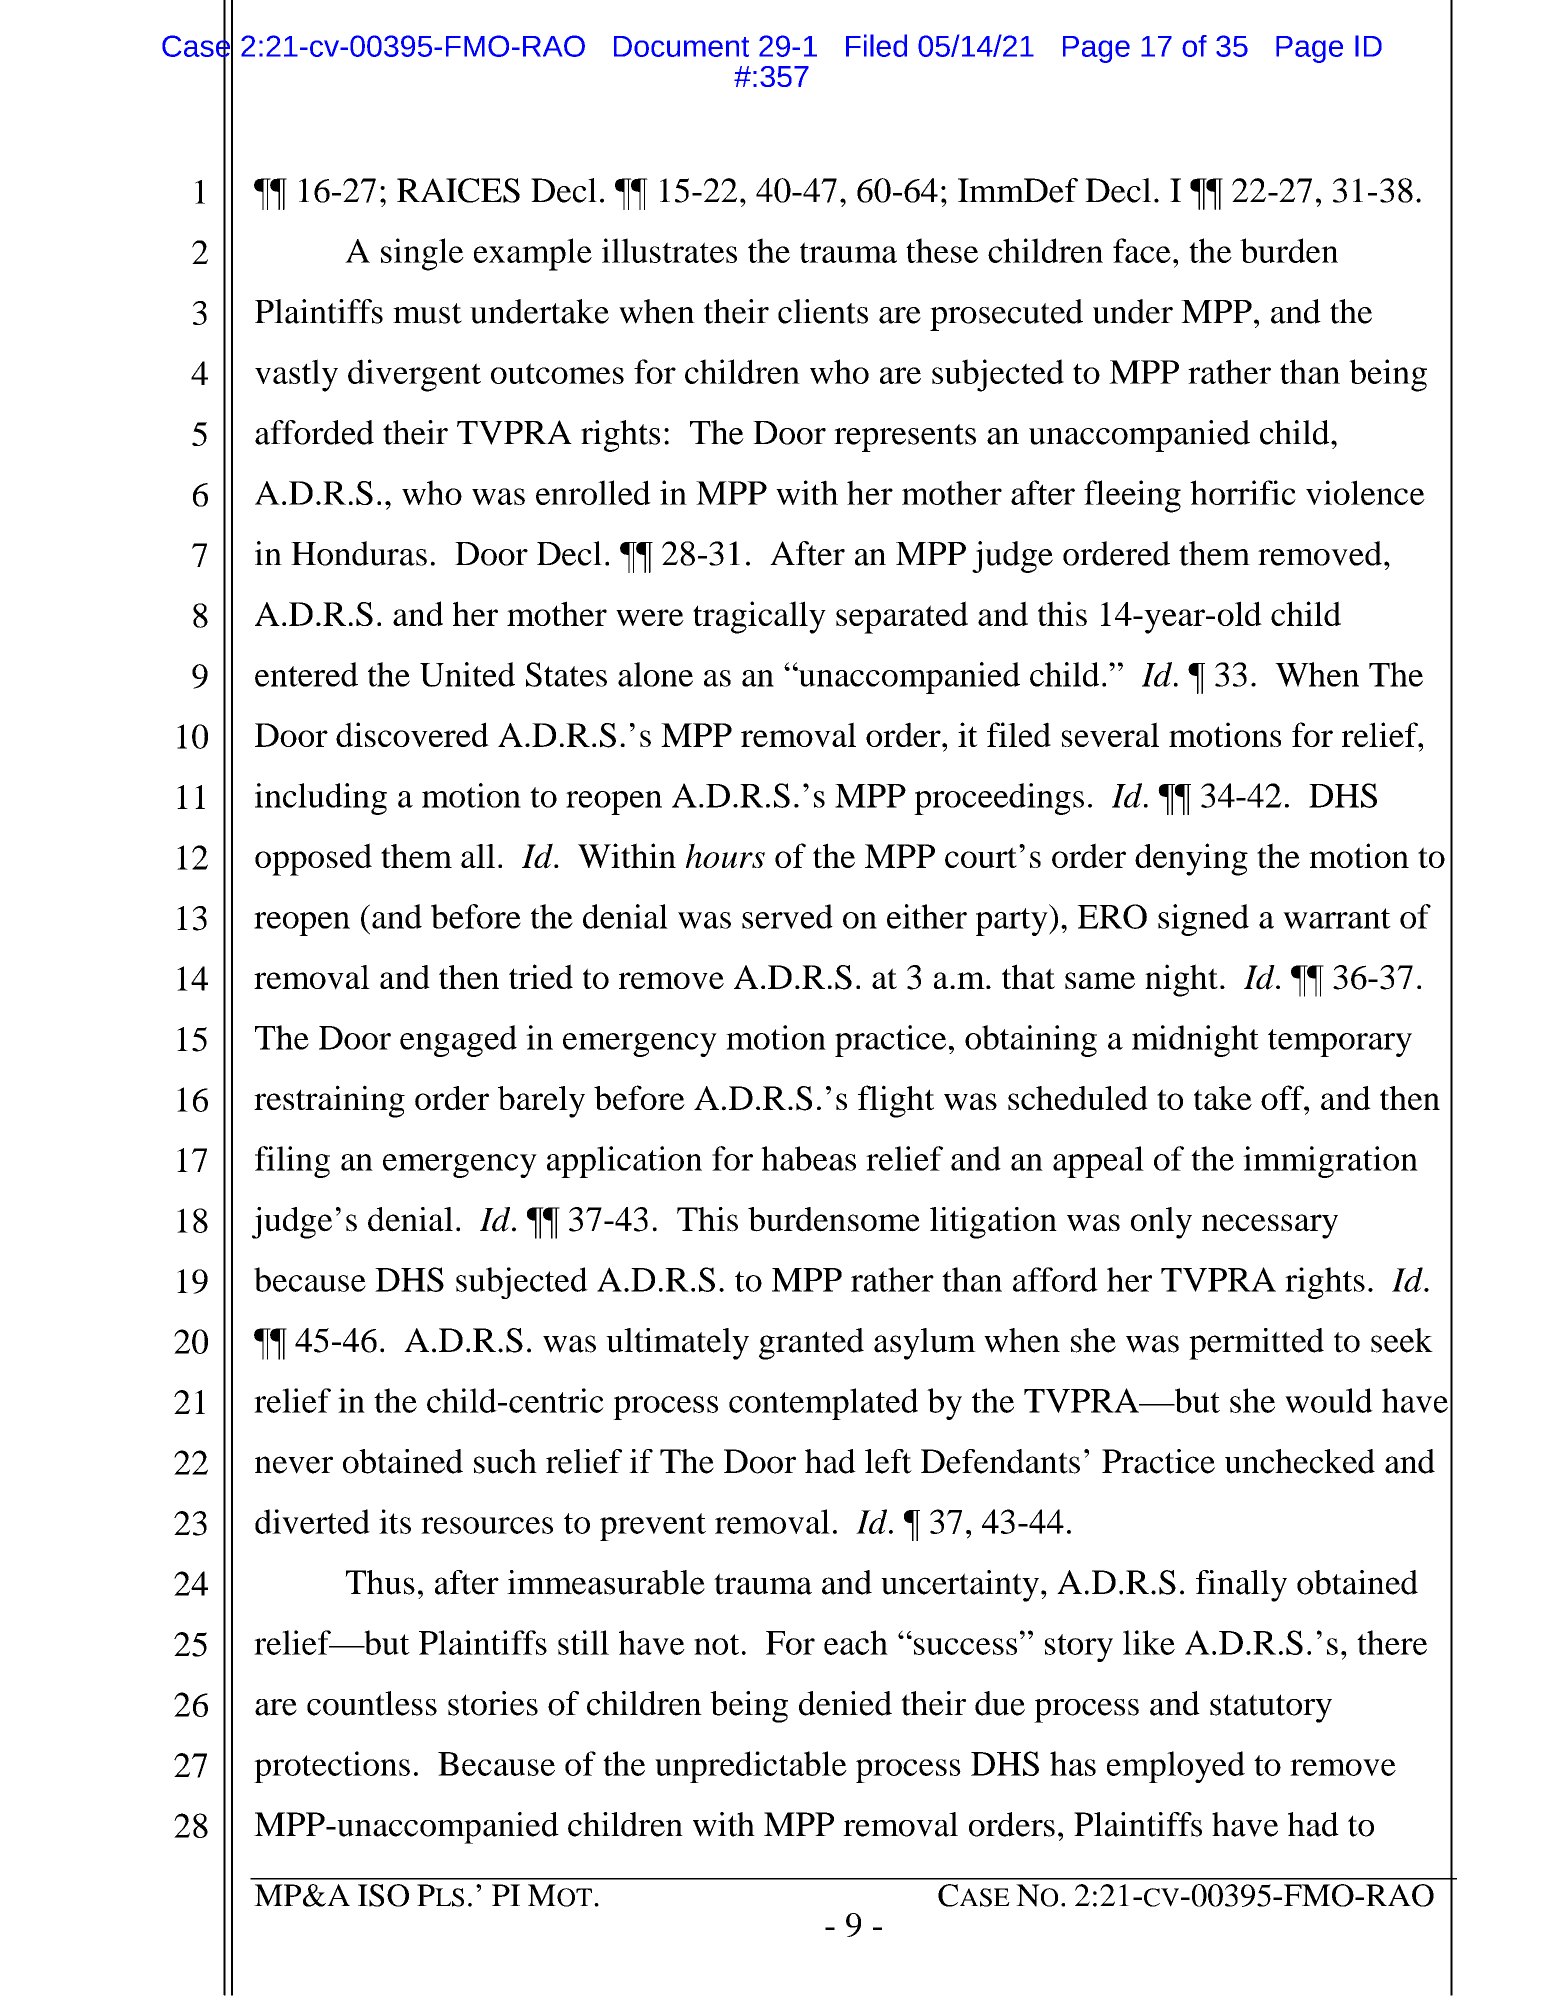 The height and width of the image is (1997, 1544). Describe the element at coordinates (422, 254) in the image. I see `single` at that location.
